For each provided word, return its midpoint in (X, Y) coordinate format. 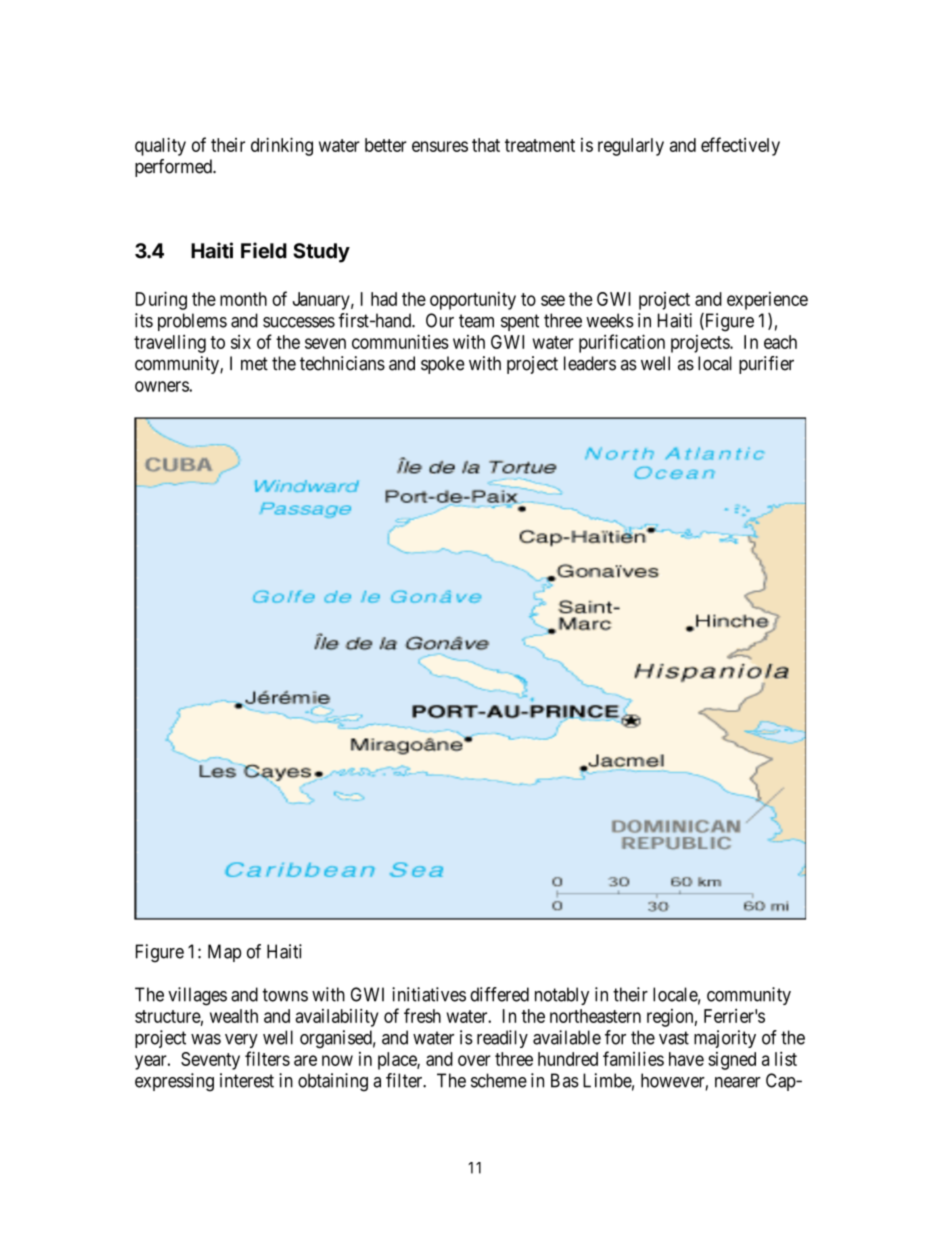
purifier (766, 365)
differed (499, 994)
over (474, 1060)
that (486, 145)
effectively (740, 146)
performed (174, 168)
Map (224, 953)
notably (562, 996)
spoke (443, 365)
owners (162, 386)
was (206, 1039)
